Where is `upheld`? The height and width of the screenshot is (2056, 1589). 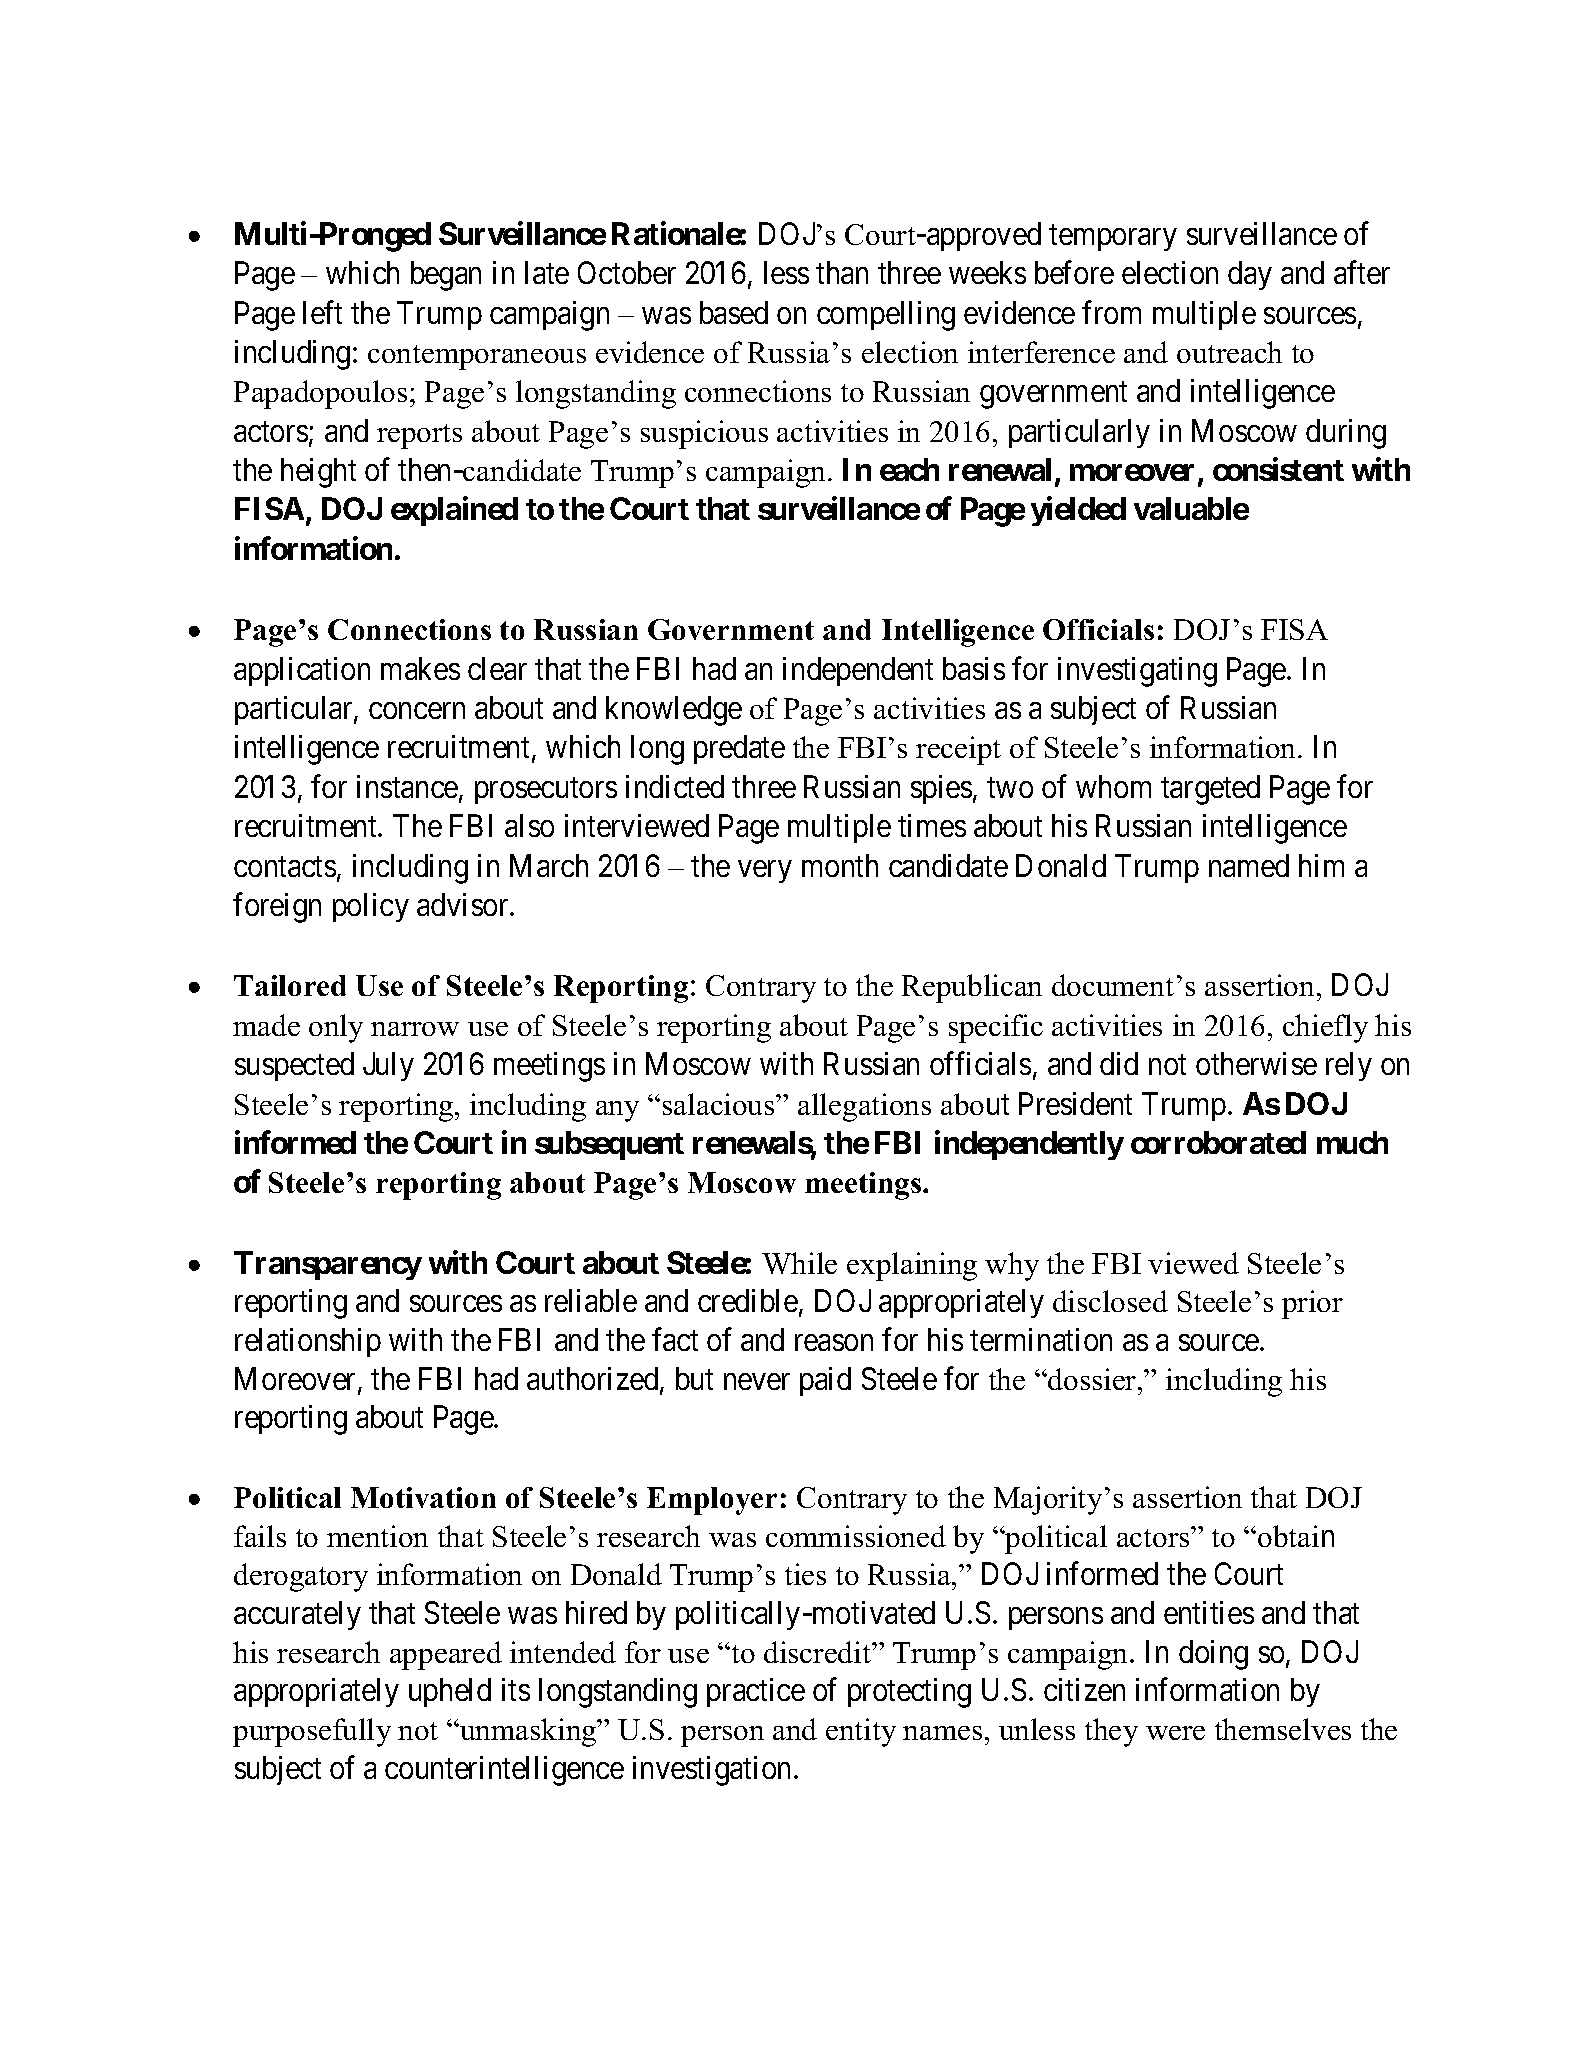
upheld is located at coordinates (450, 1692).
